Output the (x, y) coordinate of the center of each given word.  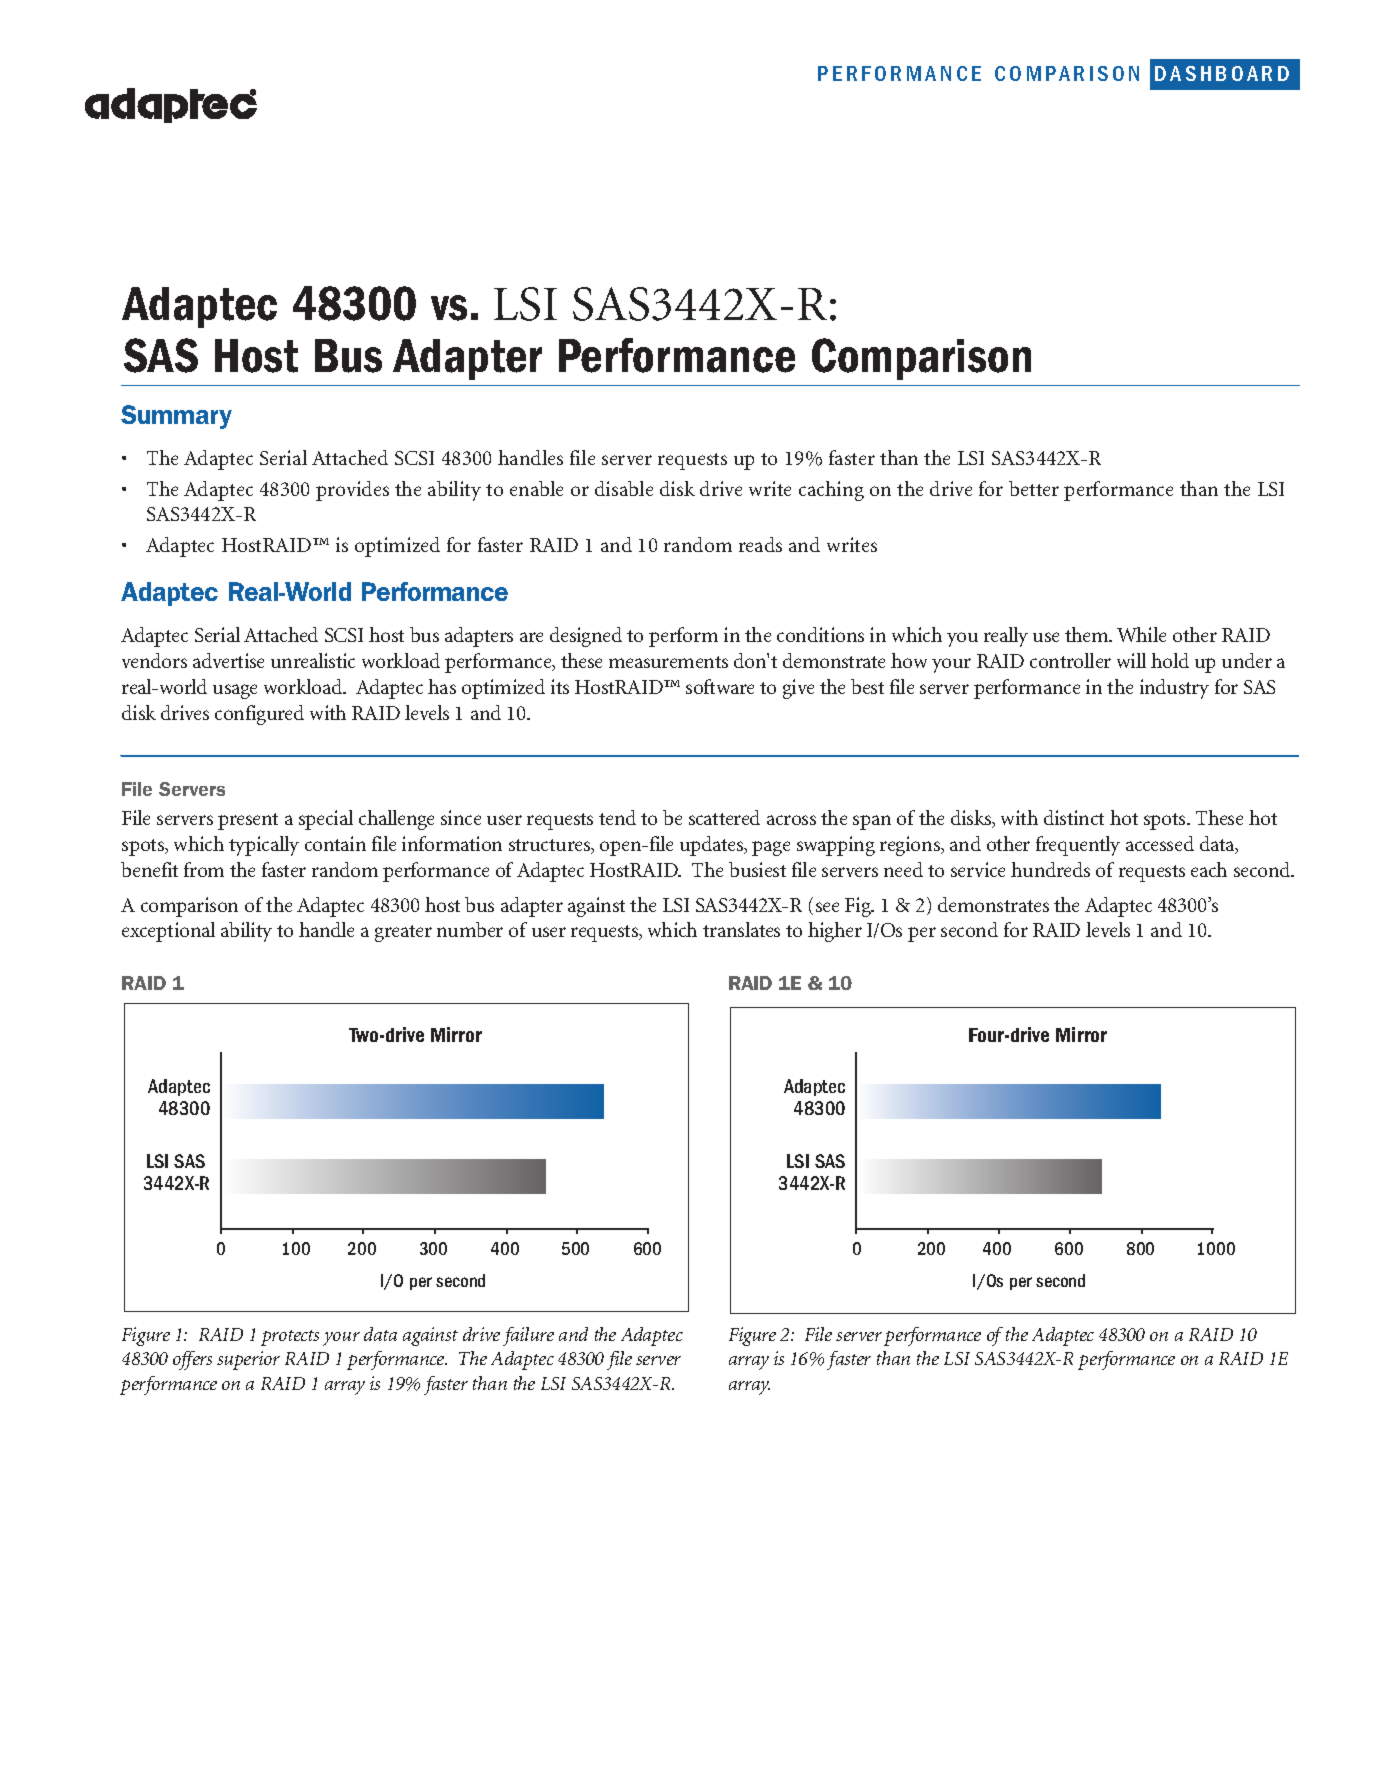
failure (528, 1336)
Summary (176, 417)
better (1034, 488)
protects (290, 1338)
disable (624, 488)
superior (248, 1360)
